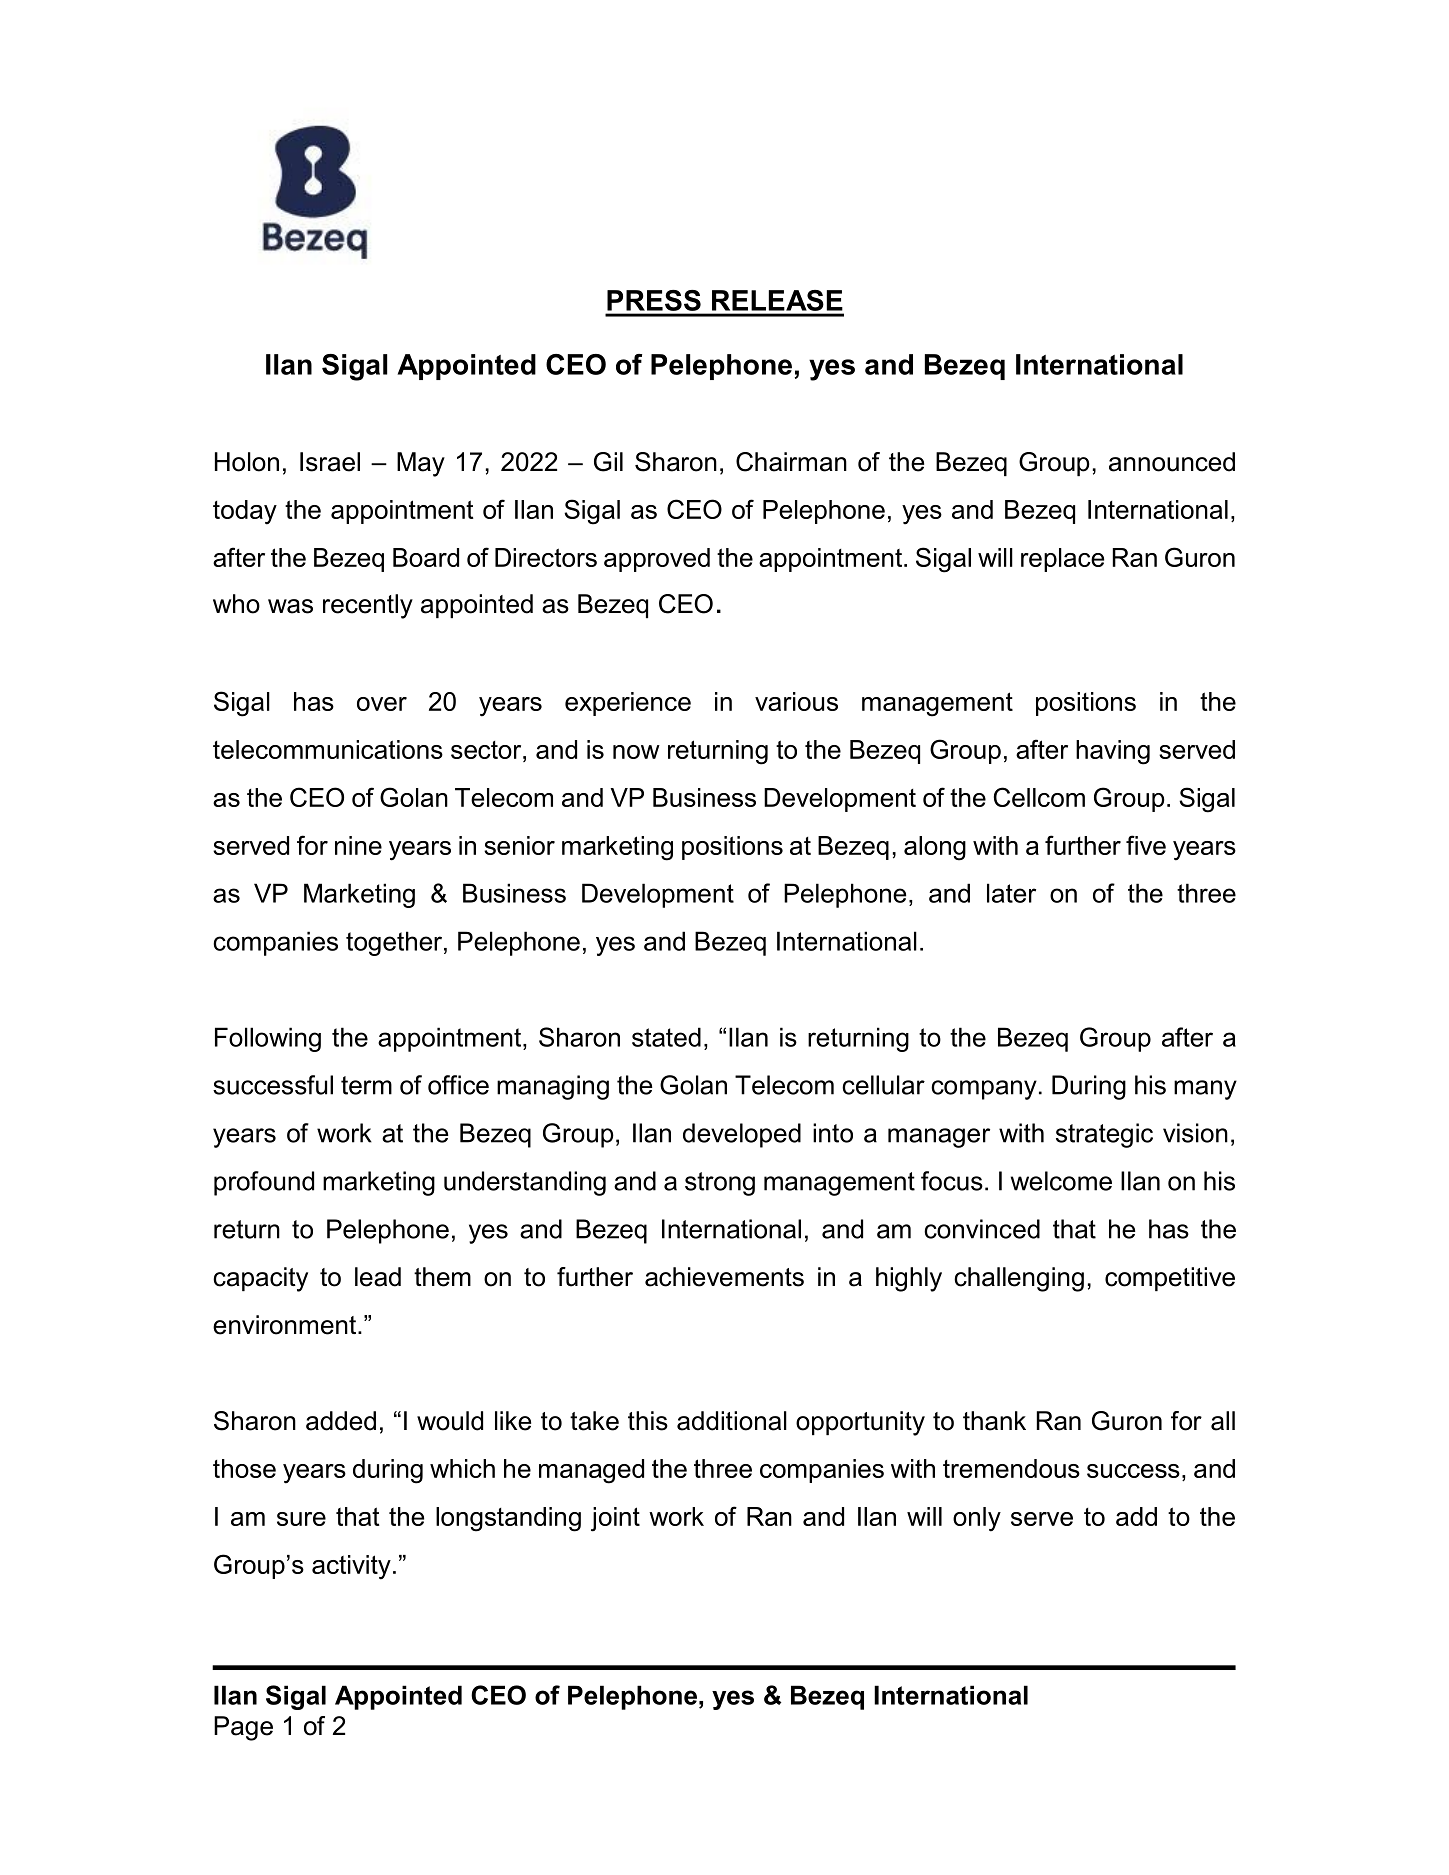 This document has width=1449, height=1875. Describe the element at coordinates (1104, 1135) in the document. I see `strategic` at that location.
